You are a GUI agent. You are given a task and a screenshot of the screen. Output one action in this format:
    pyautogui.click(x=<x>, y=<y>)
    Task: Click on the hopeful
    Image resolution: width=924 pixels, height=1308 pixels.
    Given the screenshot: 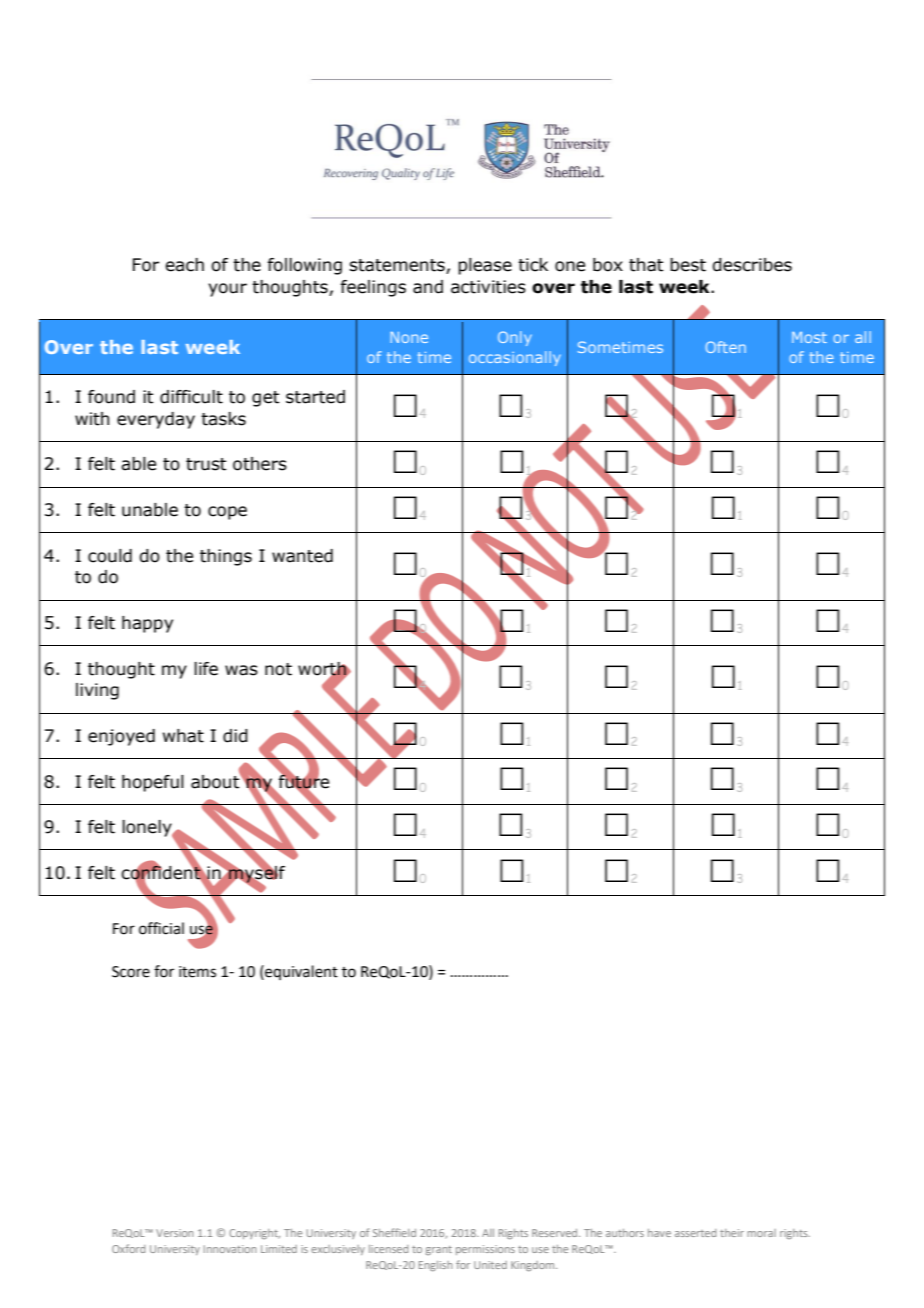 What is the action you would take?
    pyautogui.click(x=153, y=783)
